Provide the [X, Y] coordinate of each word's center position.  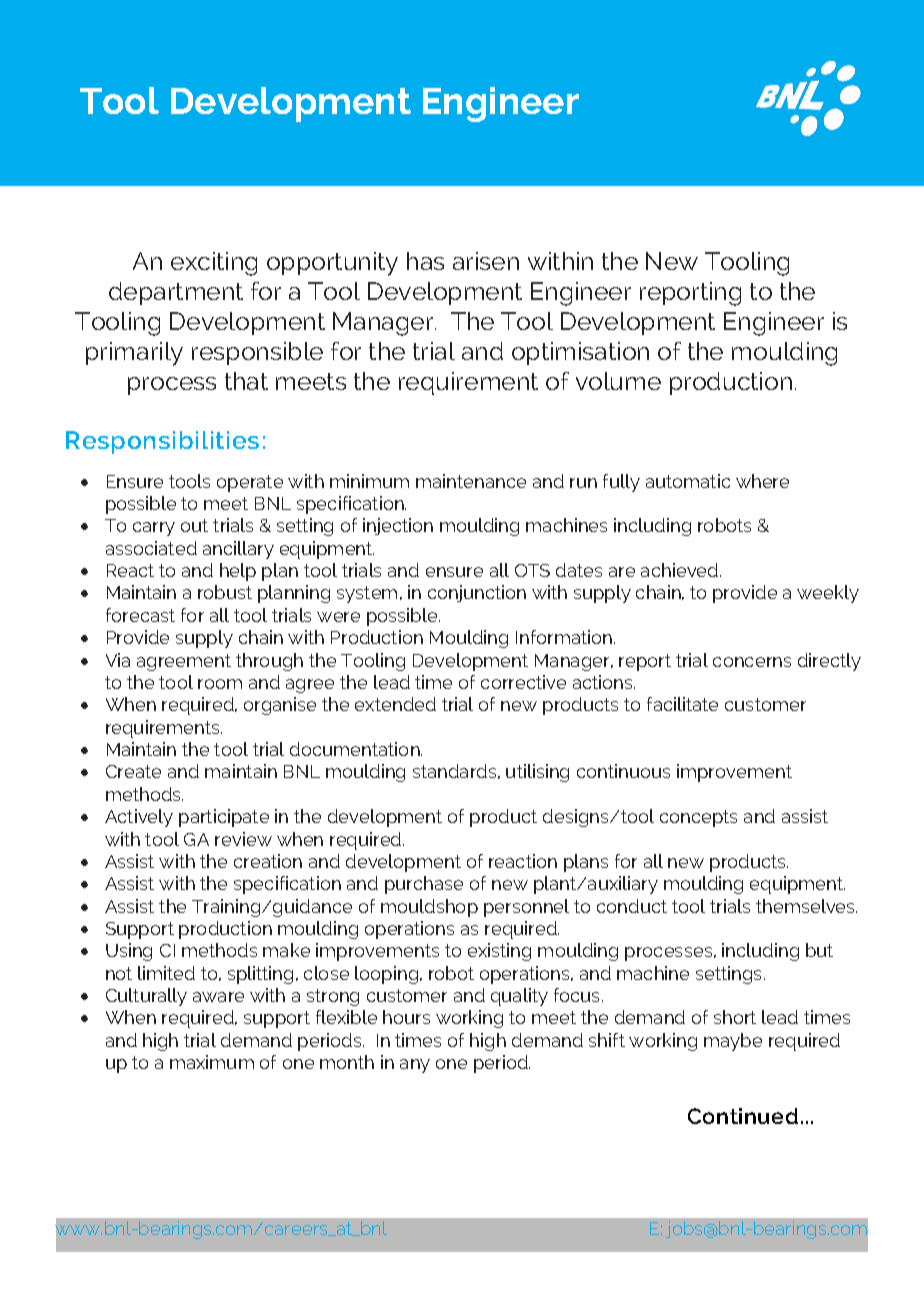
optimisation [580, 353]
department [176, 293]
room [220, 684]
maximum [212, 1062]
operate [250, 483]
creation [268, 861]
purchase [424, 885]
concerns [752, 662]
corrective [523, 682]
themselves [806, 906]
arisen [486, 261]
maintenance [471, 481]
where [762, 481]
